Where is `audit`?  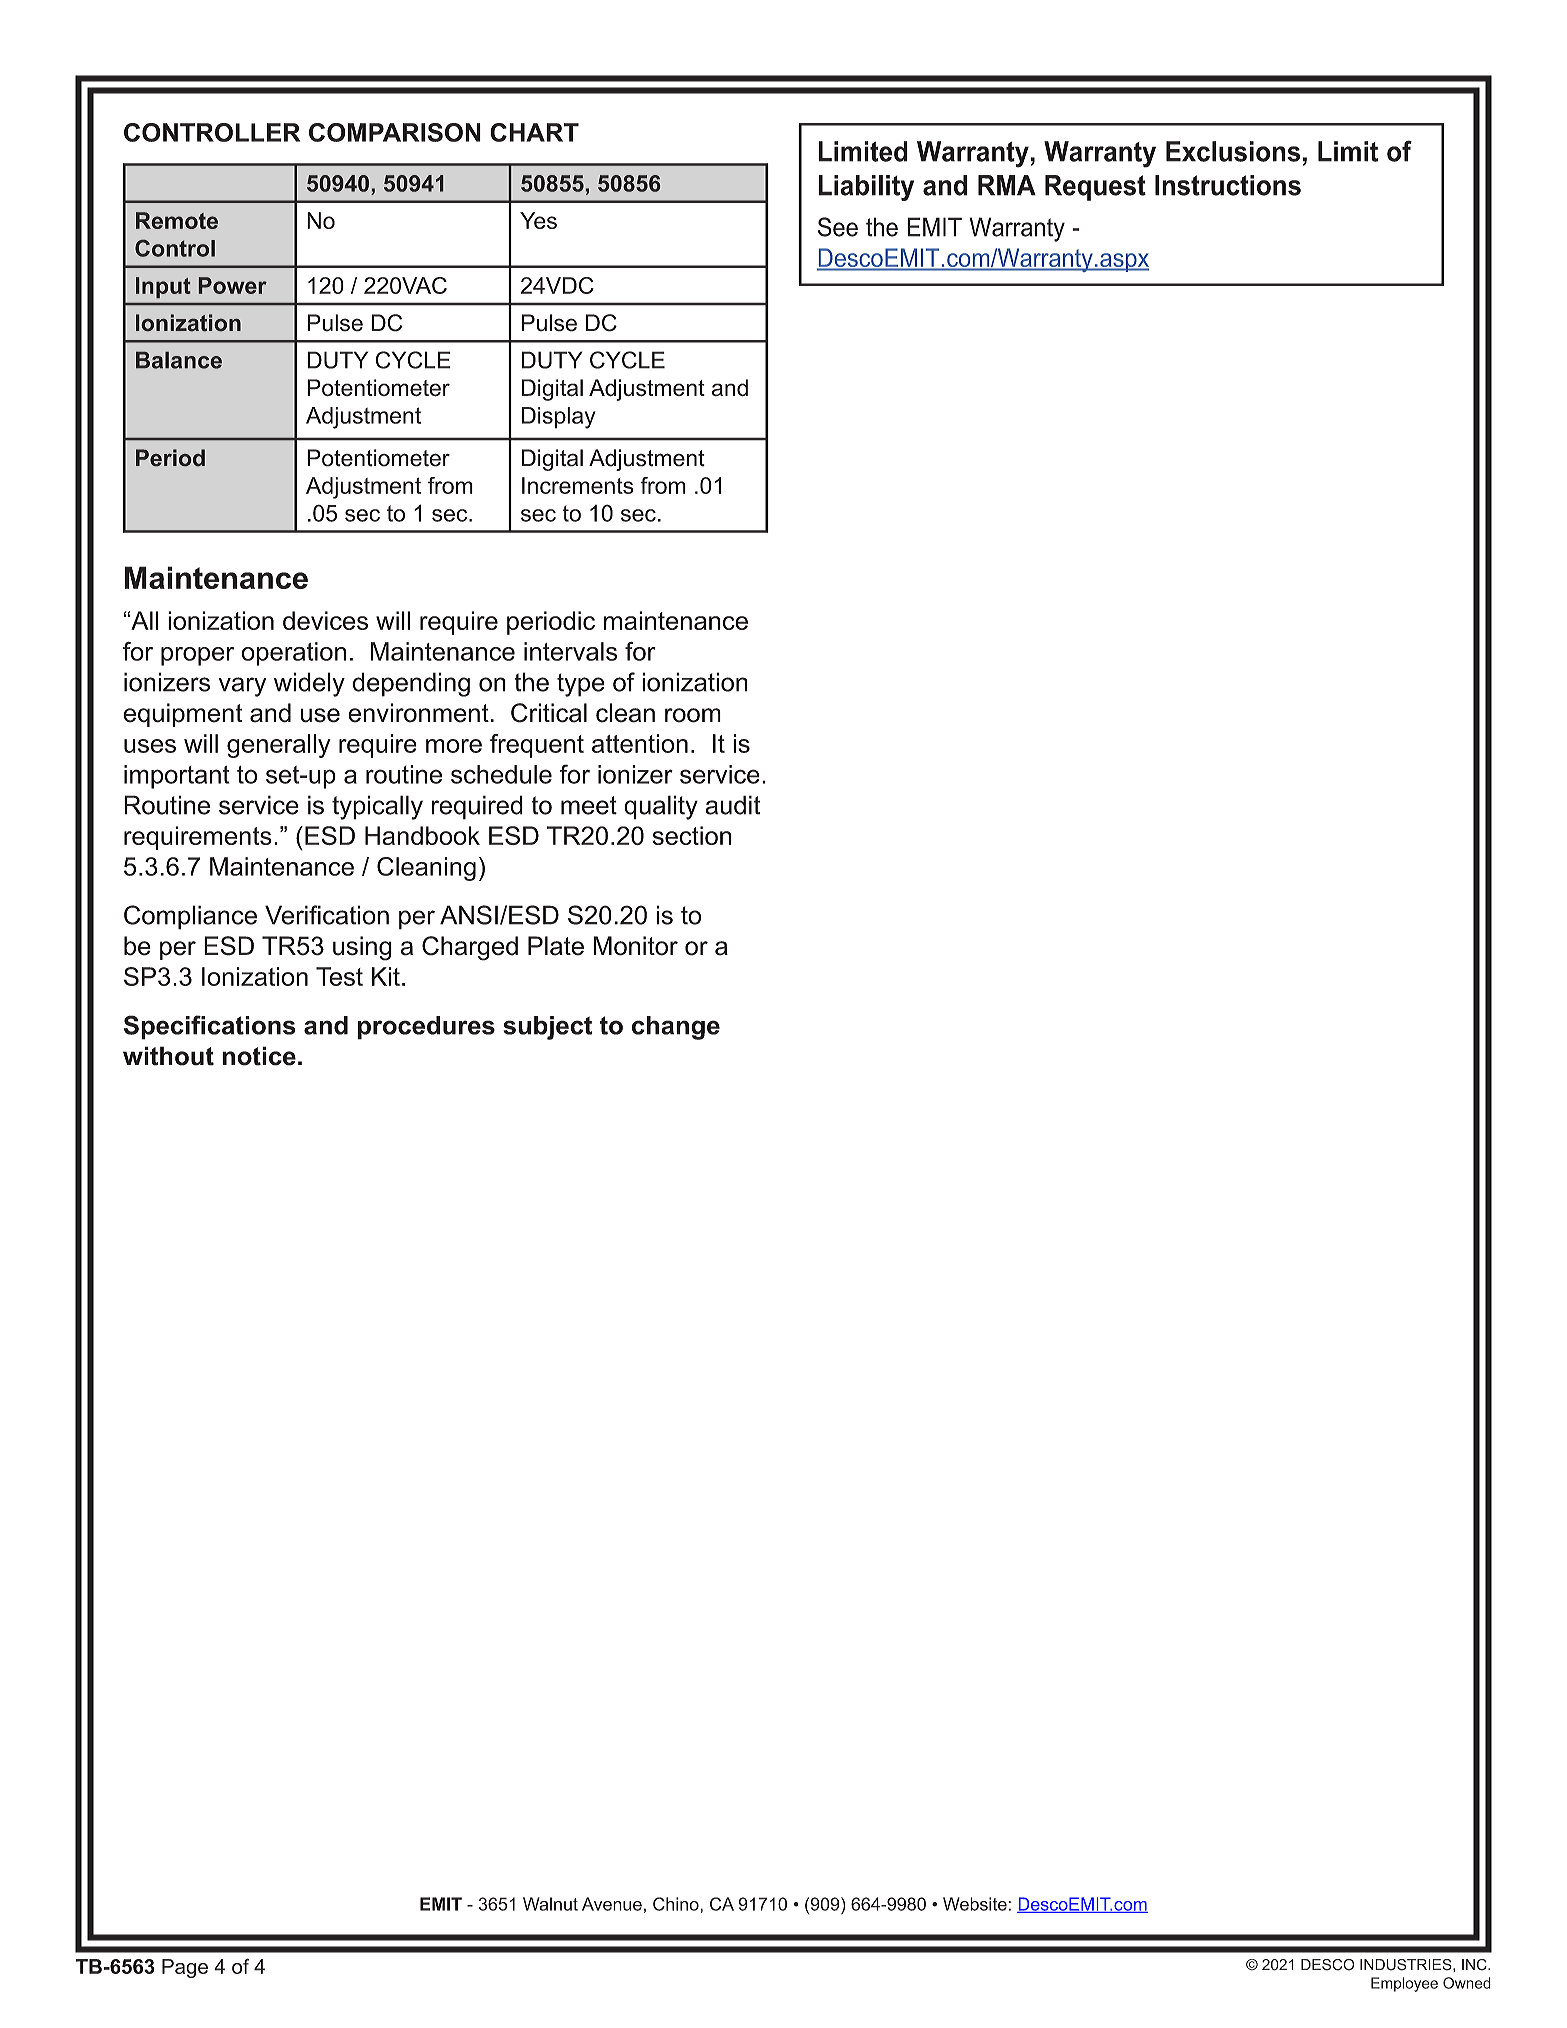 audit is located at coordinates (732, 805).
